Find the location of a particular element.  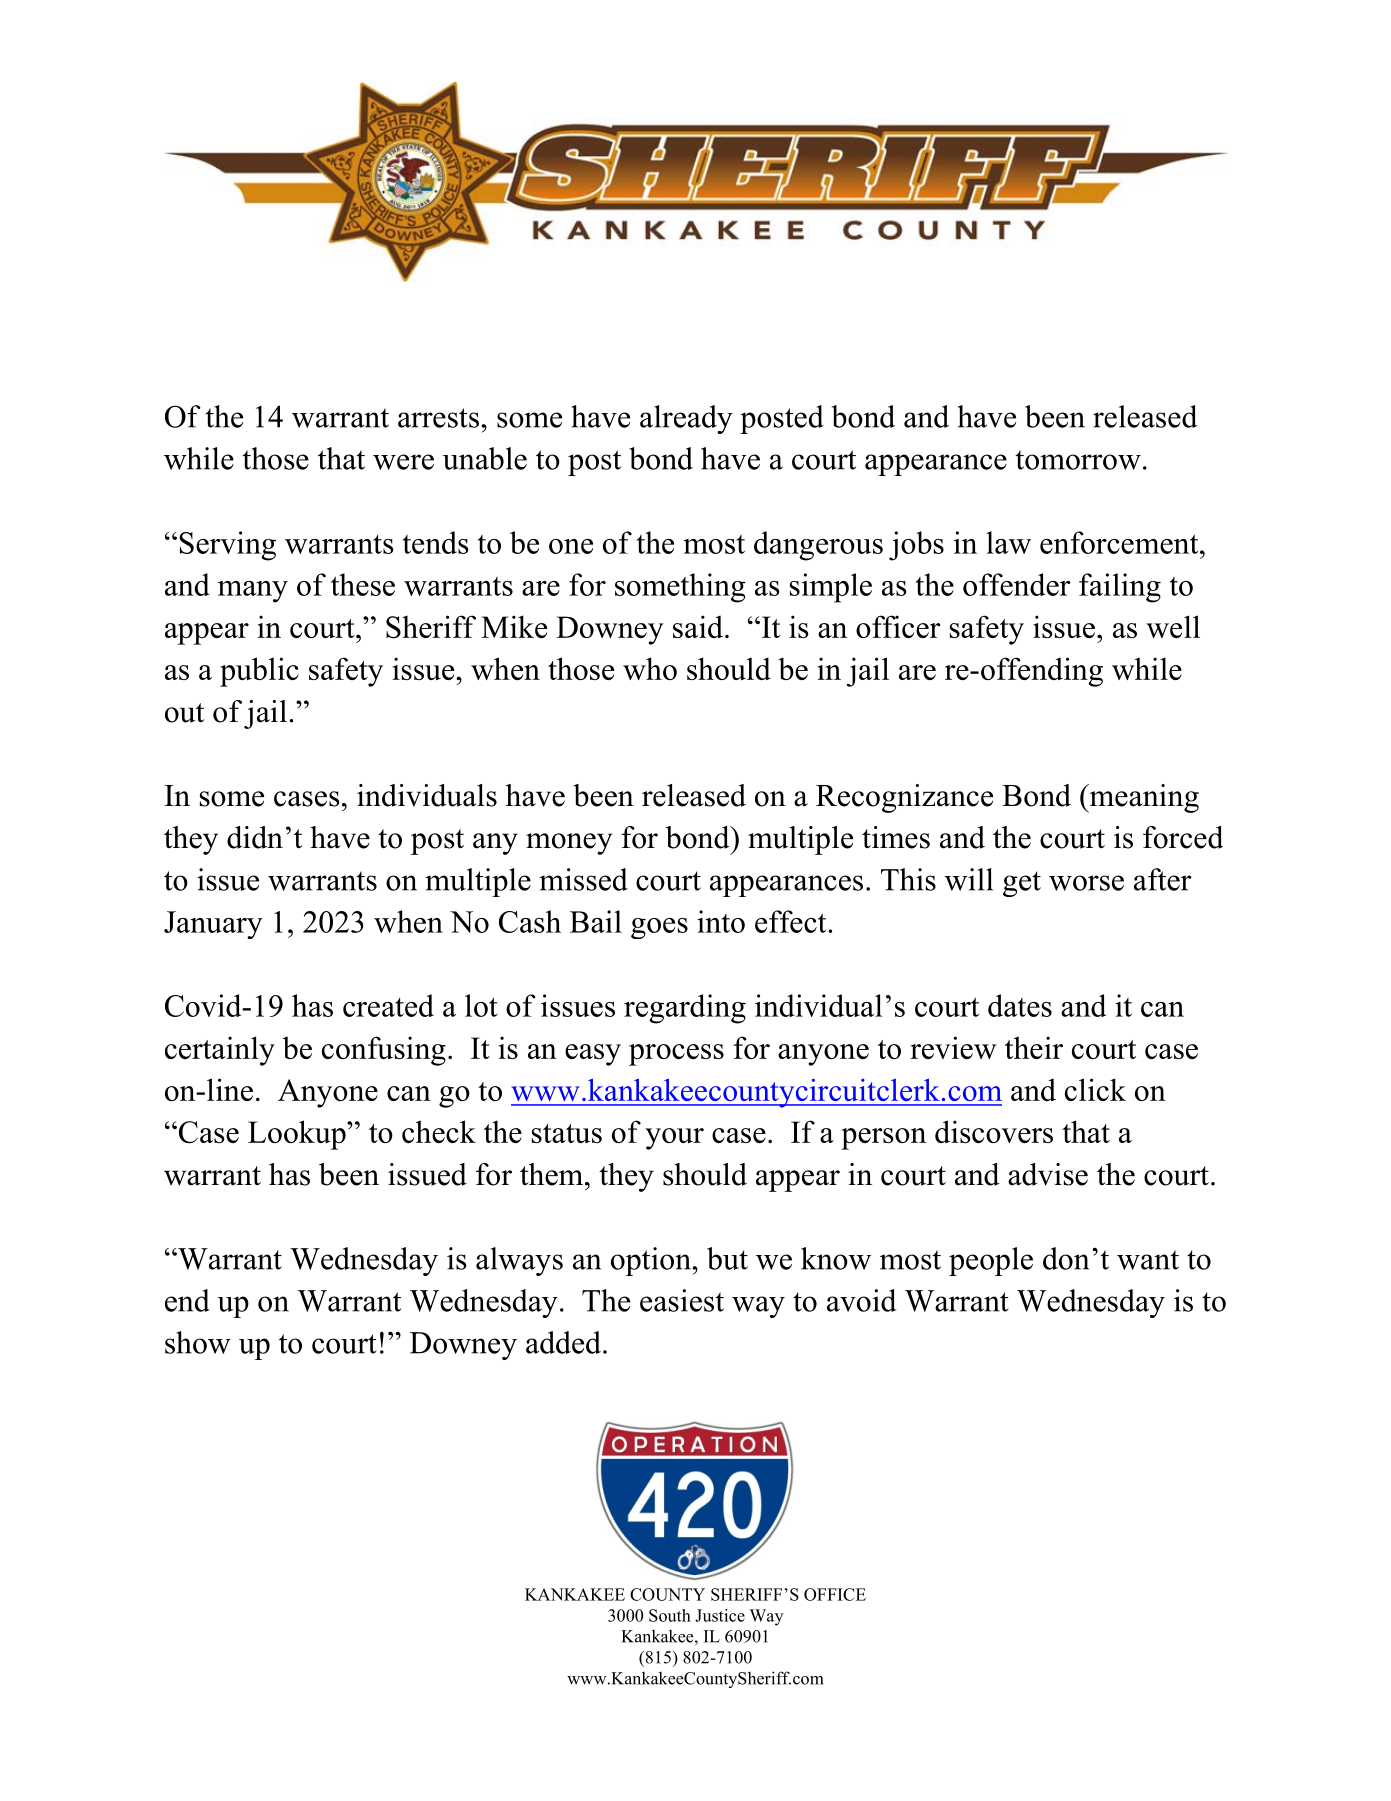

already is located at coordinates (686, 419).
